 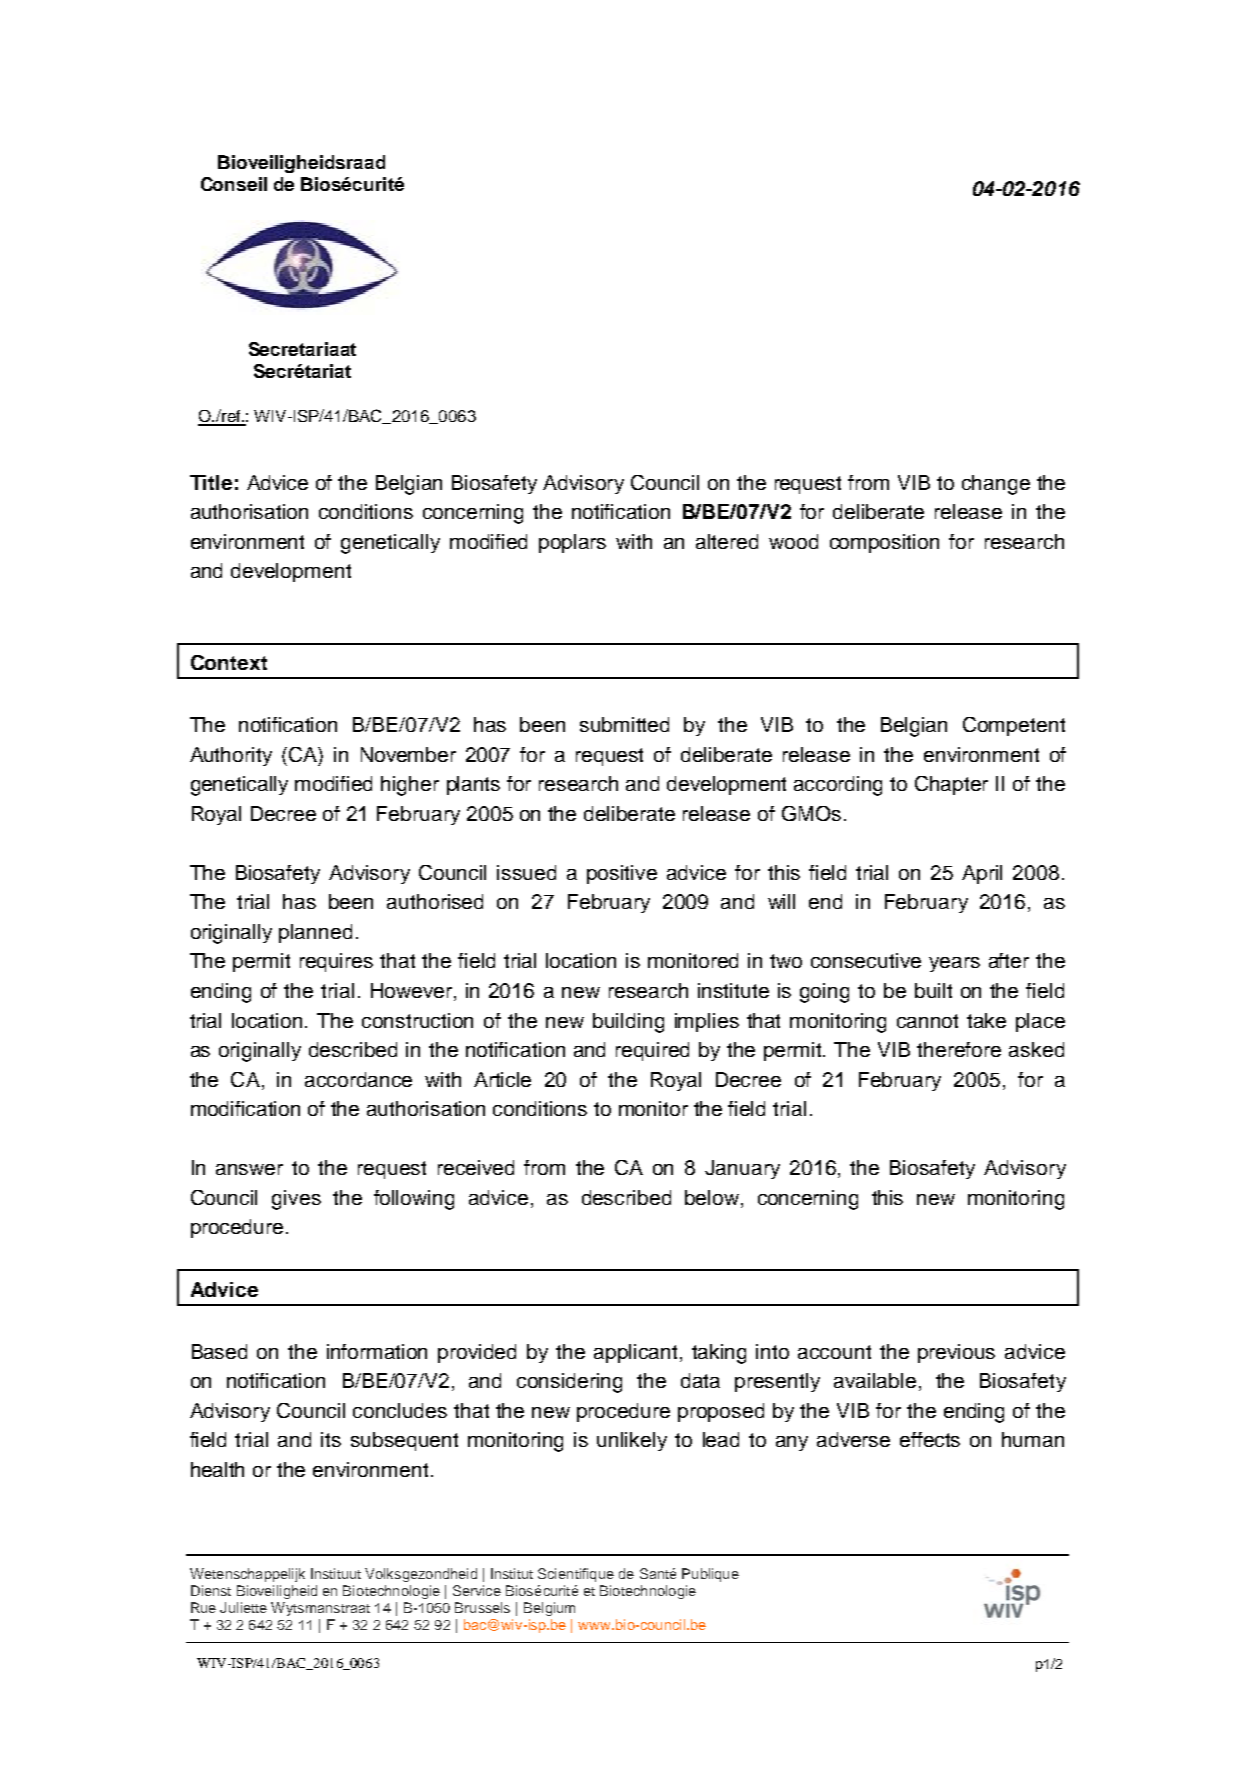 What do you see at coordinates (793, 541) in the image?
I see `wood` at bounding box center [793, 541].
